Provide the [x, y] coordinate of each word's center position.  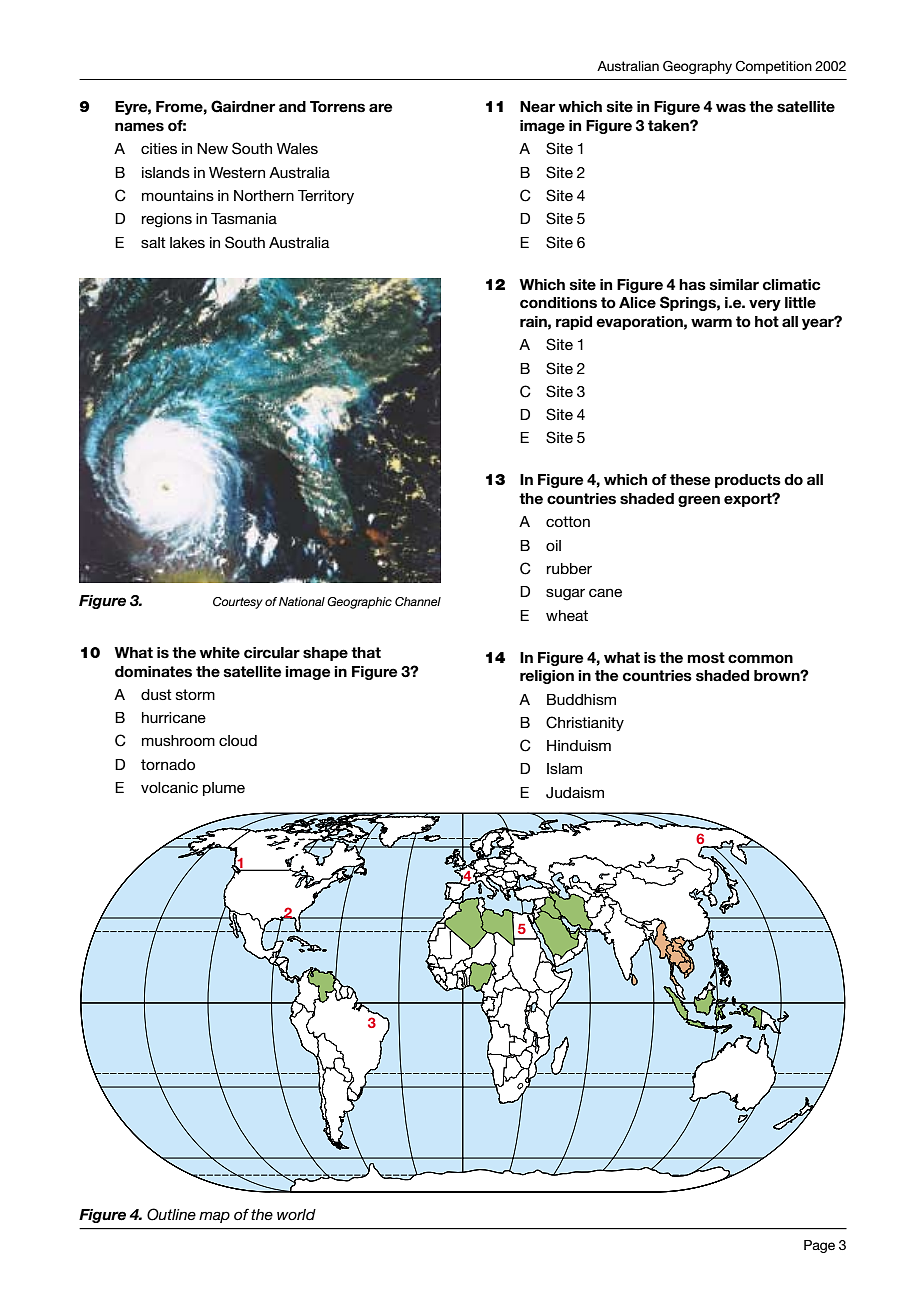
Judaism [575, 793]
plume [224, 789]
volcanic [169, 787]
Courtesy [238, 603]
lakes [187, 242]
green [699, 501]
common [760, 659]
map [214, 1217]
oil [553, 545]
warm [711, 322]
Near [537, 107]
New [212, 148]
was [731, 108]
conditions [558, 303]
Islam [564, 768]
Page [819, 1246]
